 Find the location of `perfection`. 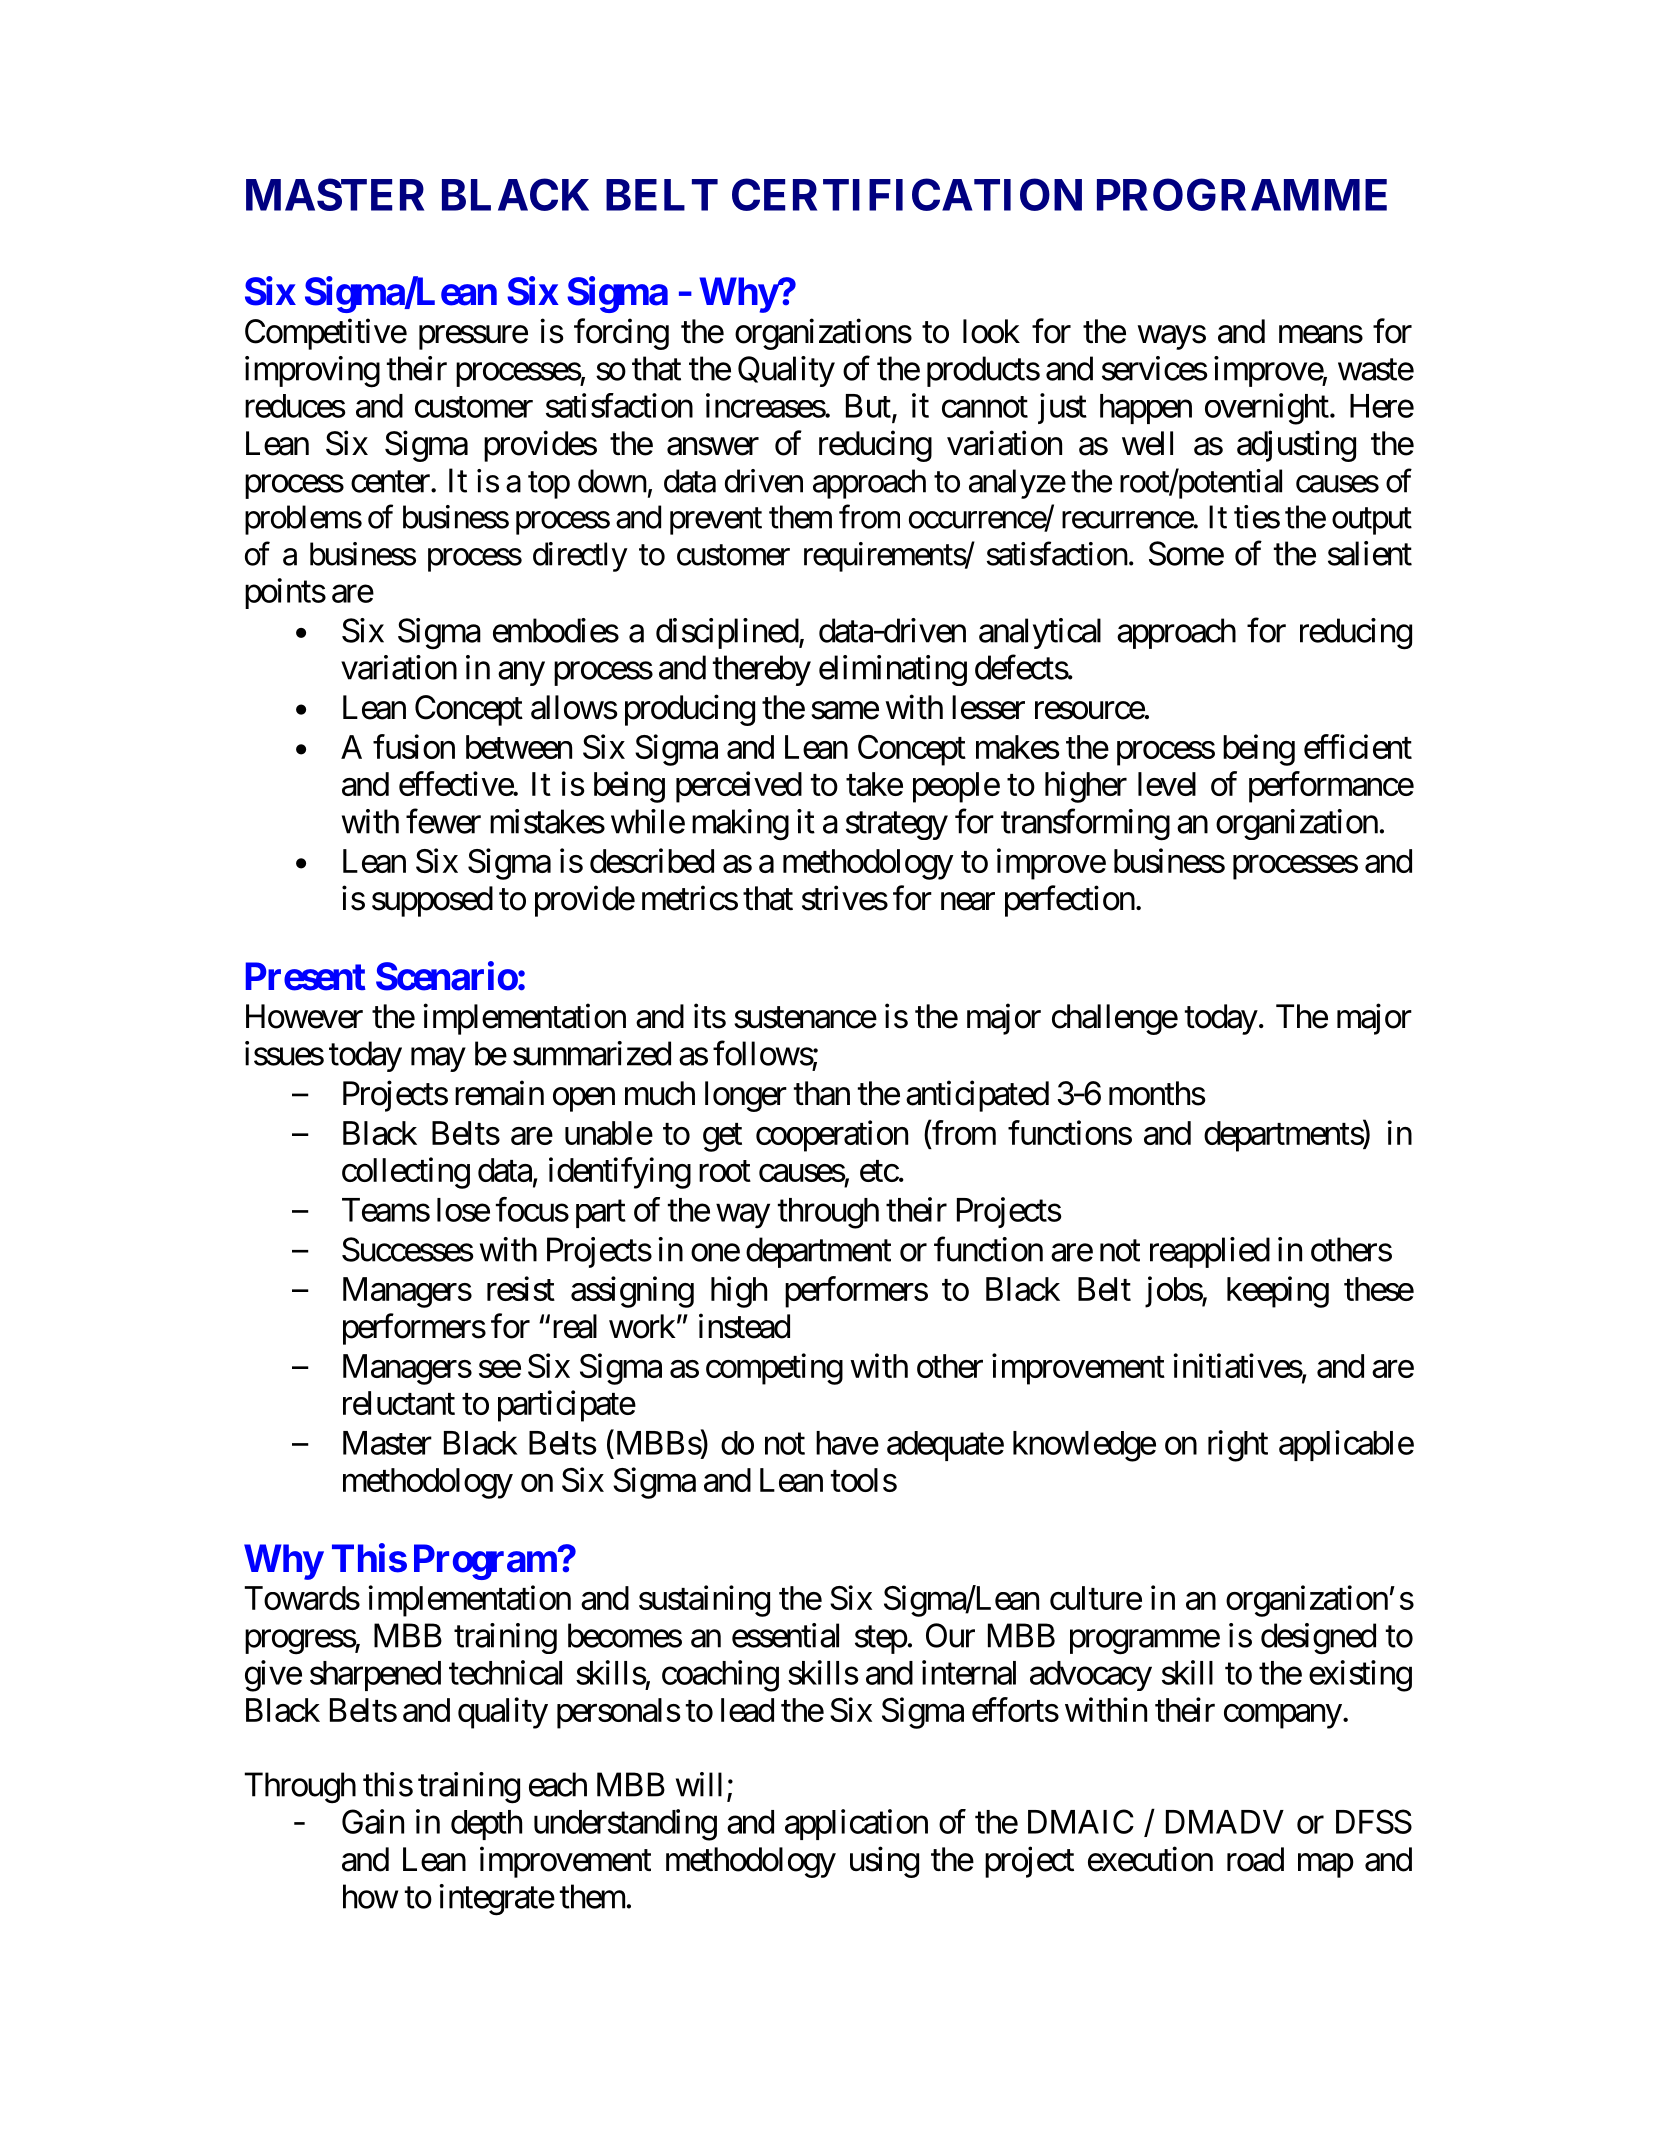

perfection is located at coordinates (1070, 901).
